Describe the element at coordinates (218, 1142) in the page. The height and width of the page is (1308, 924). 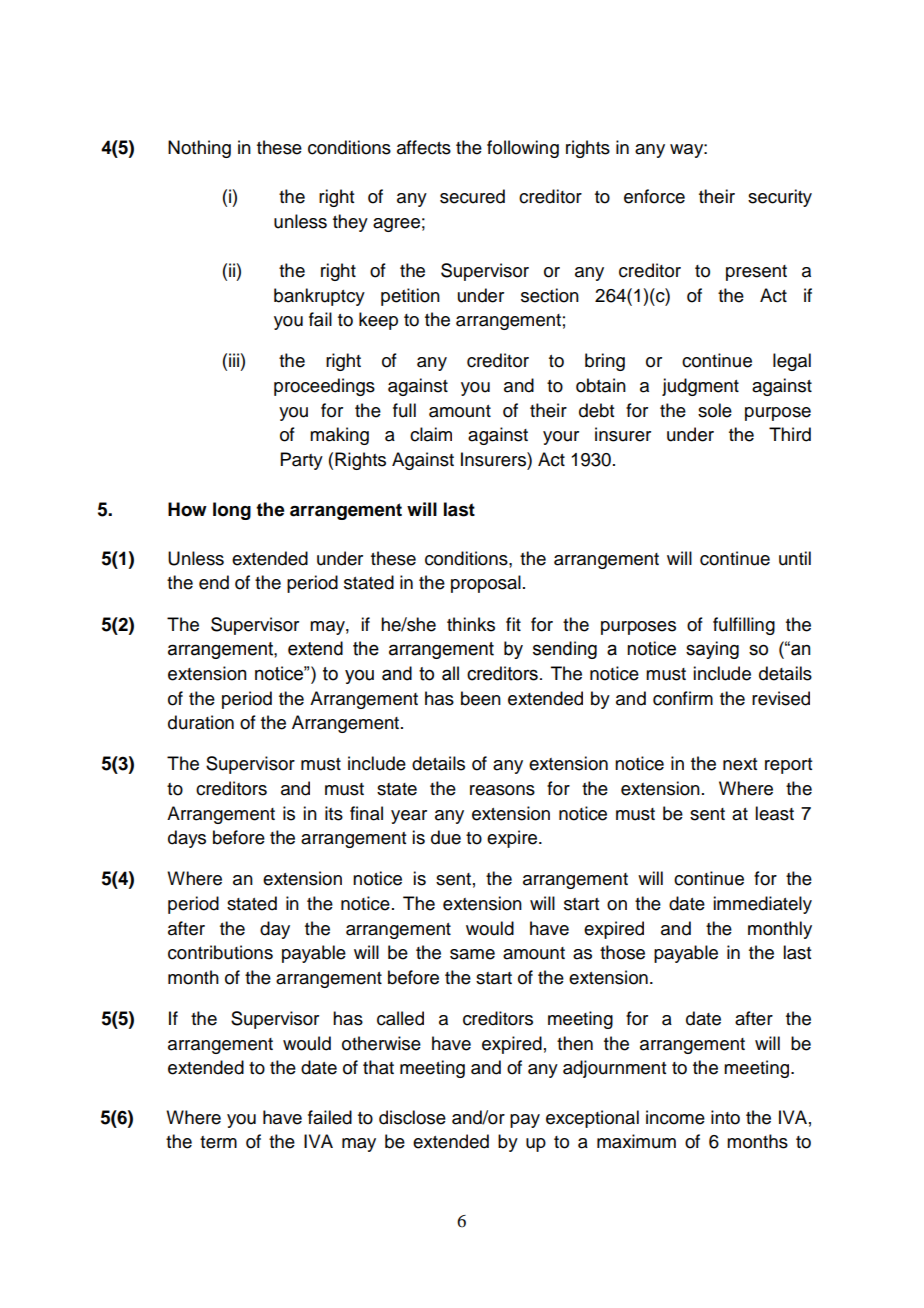
I see `term` at that location.
